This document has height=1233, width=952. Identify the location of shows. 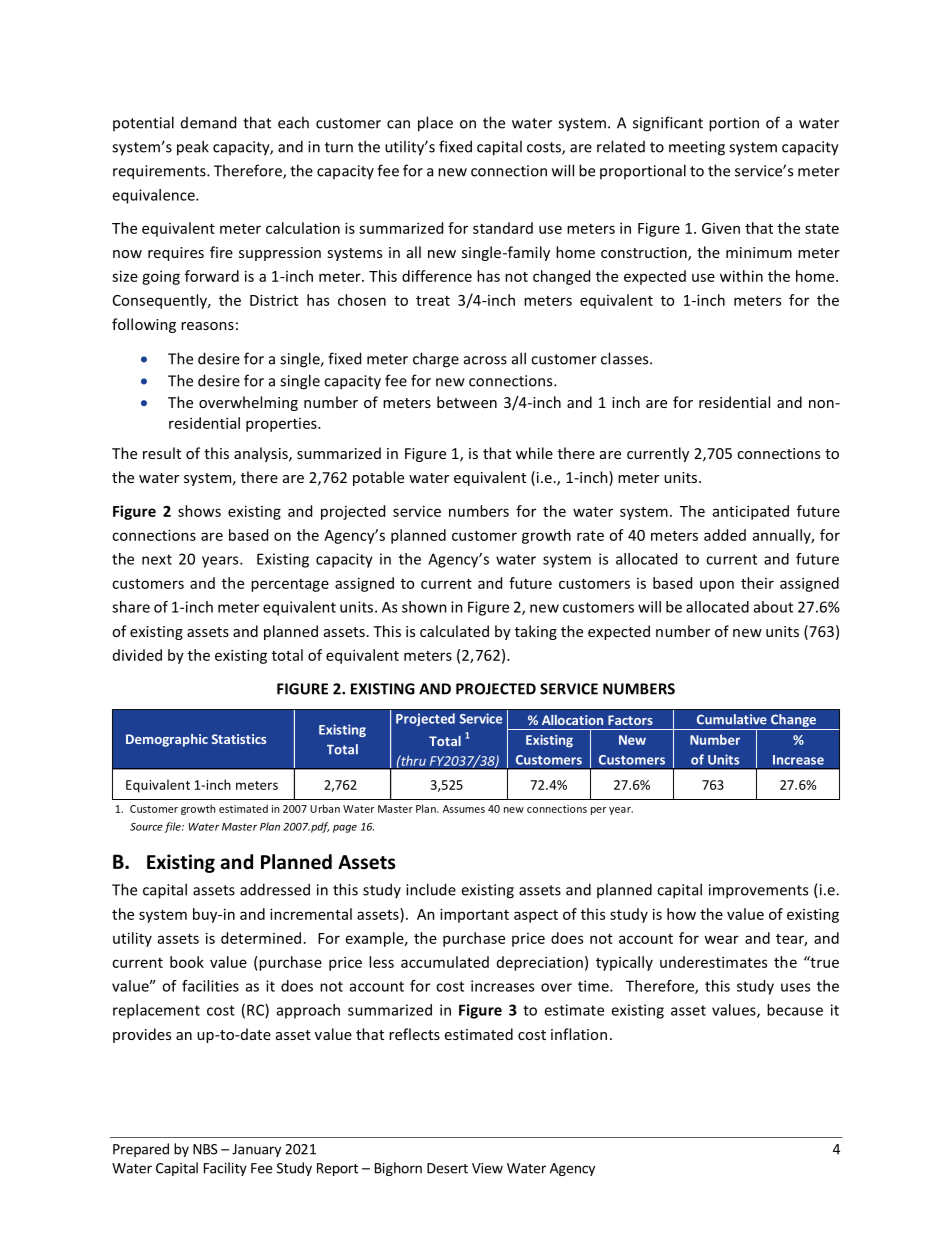
(199, 511).
